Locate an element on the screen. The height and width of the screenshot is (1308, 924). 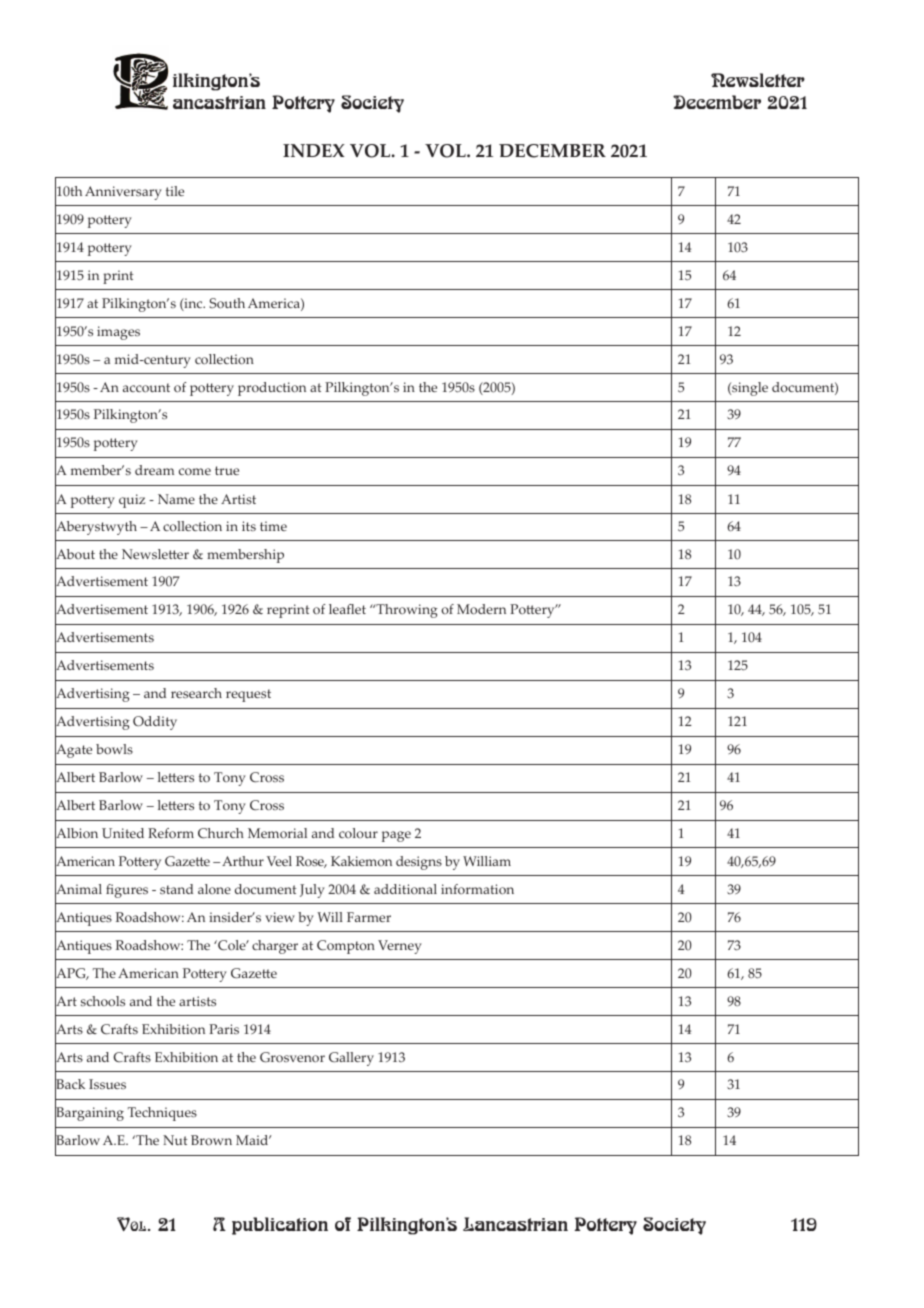
Memorial is located at coordinates (277, 833).
